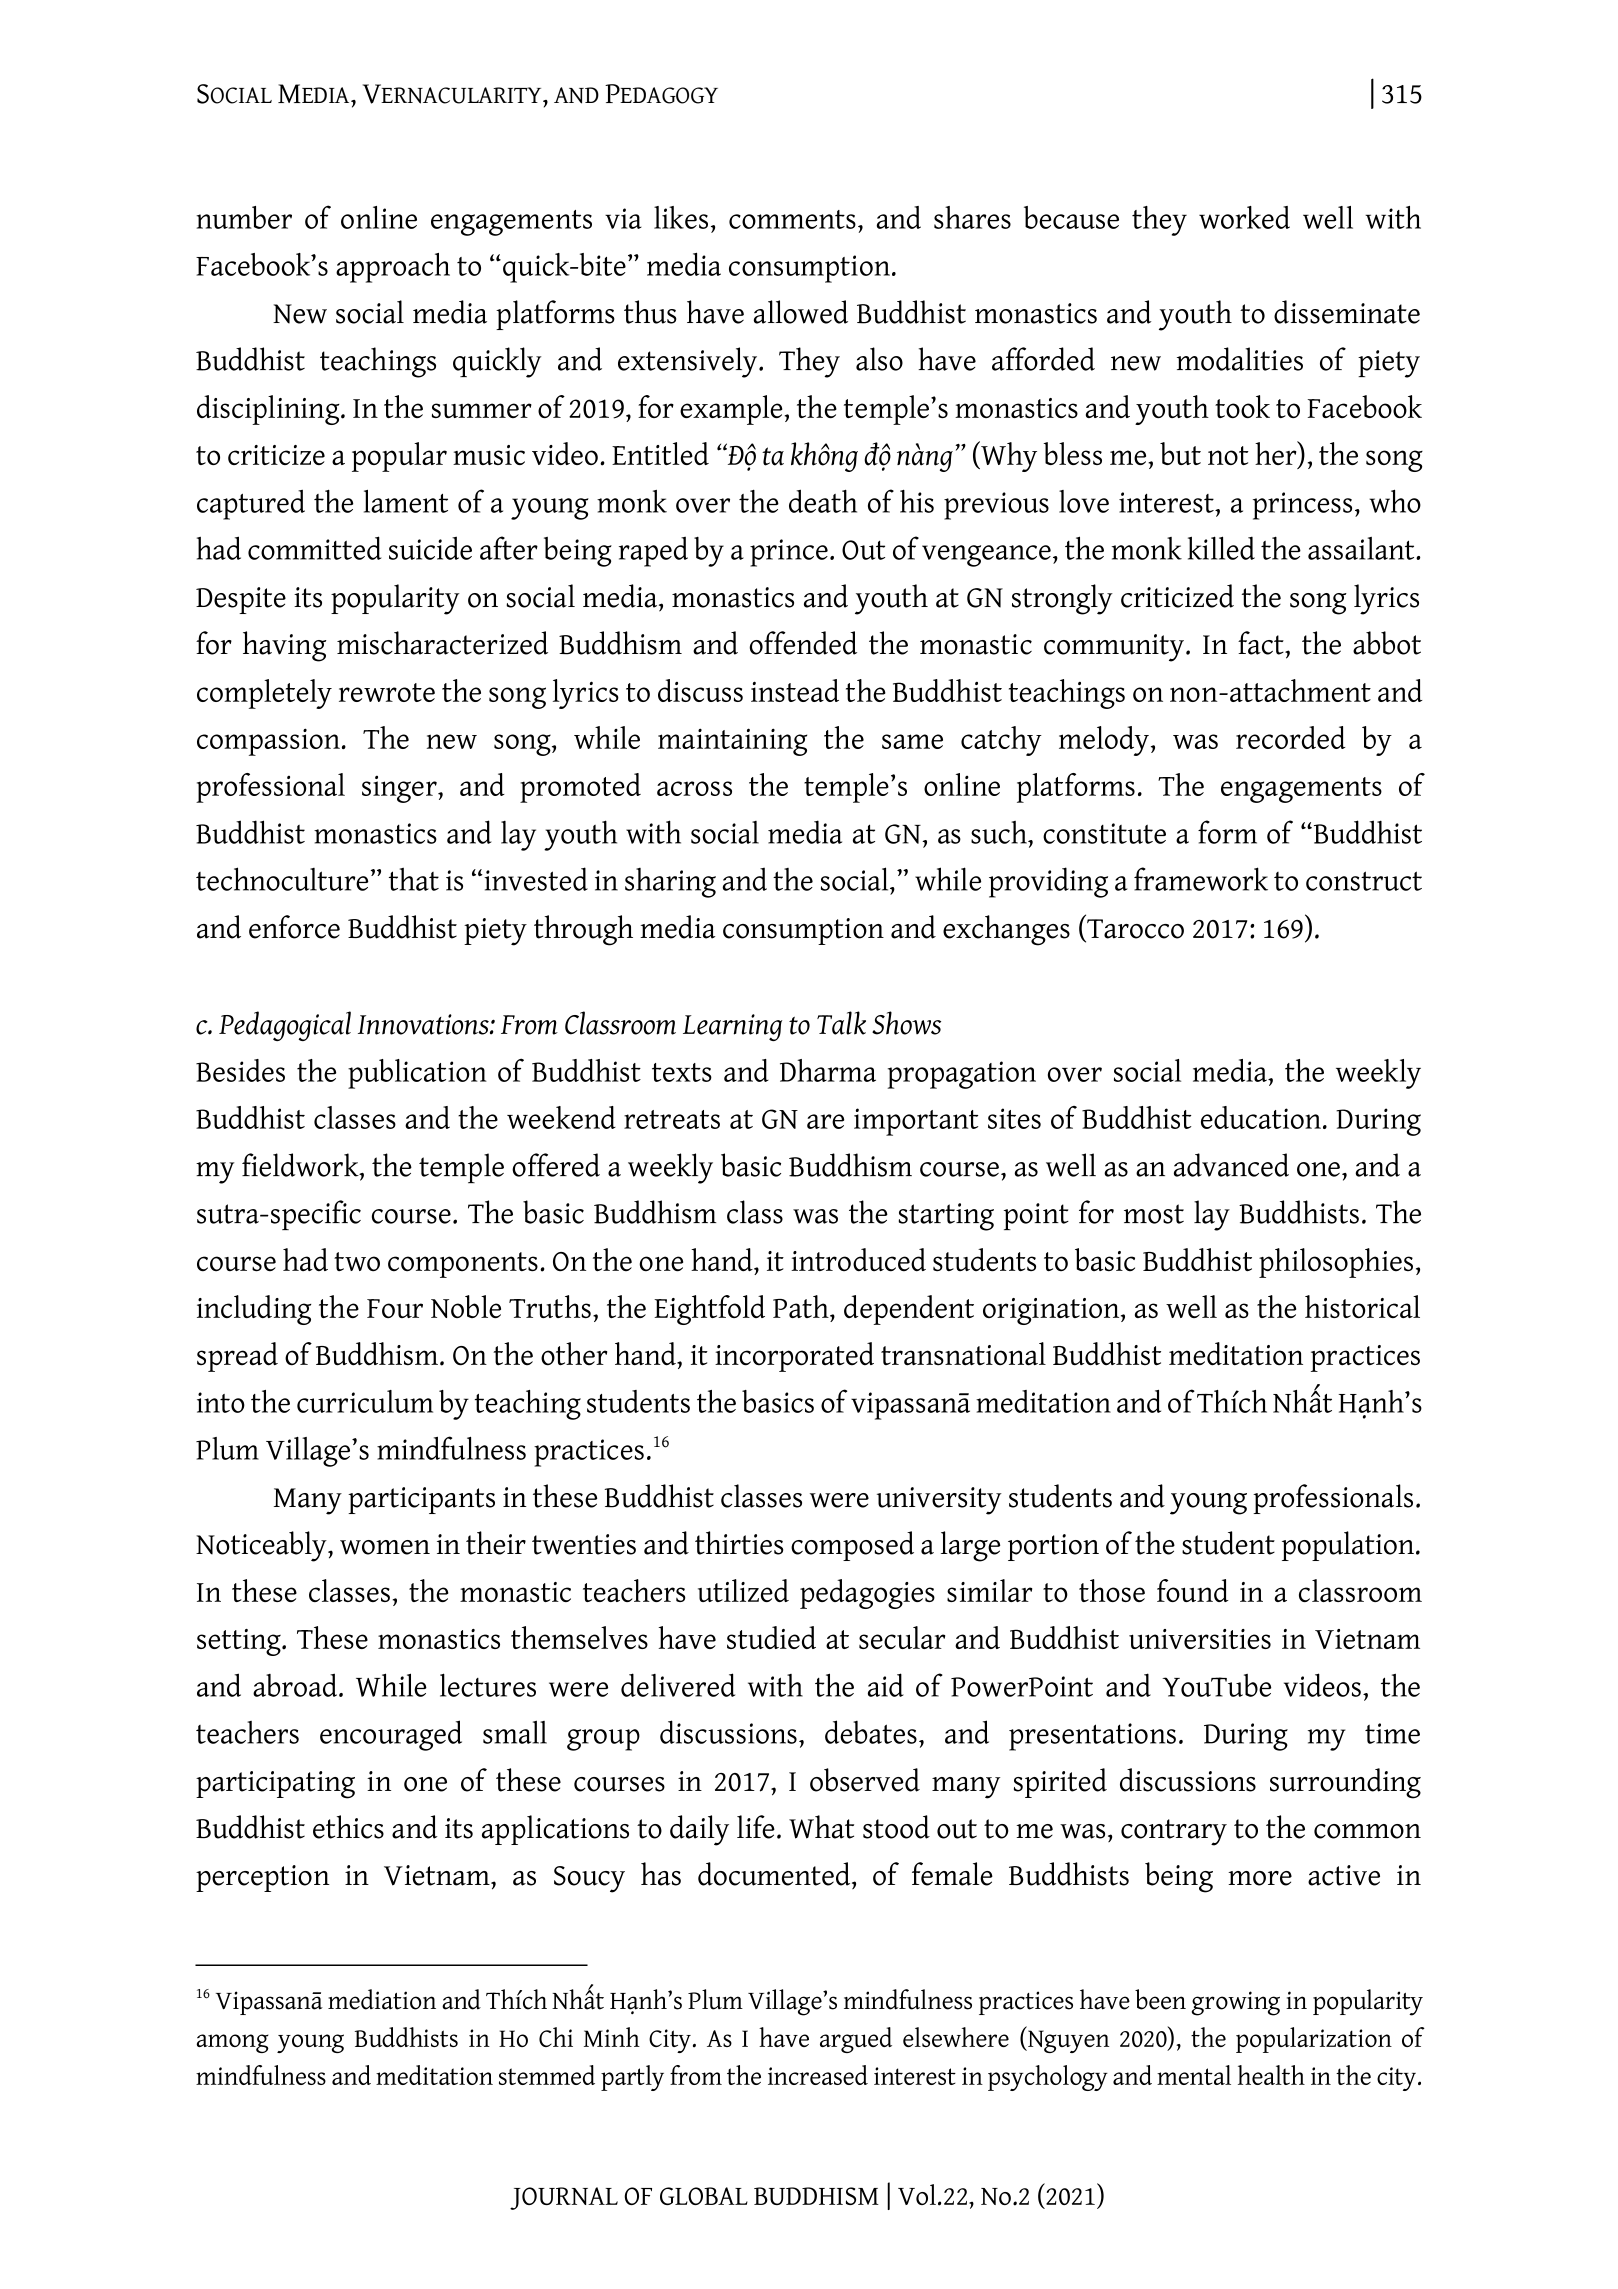  What do you see at coordinates (357, 1261) in the screenshot?
I see `two` at bounding box center [357, 1261].
